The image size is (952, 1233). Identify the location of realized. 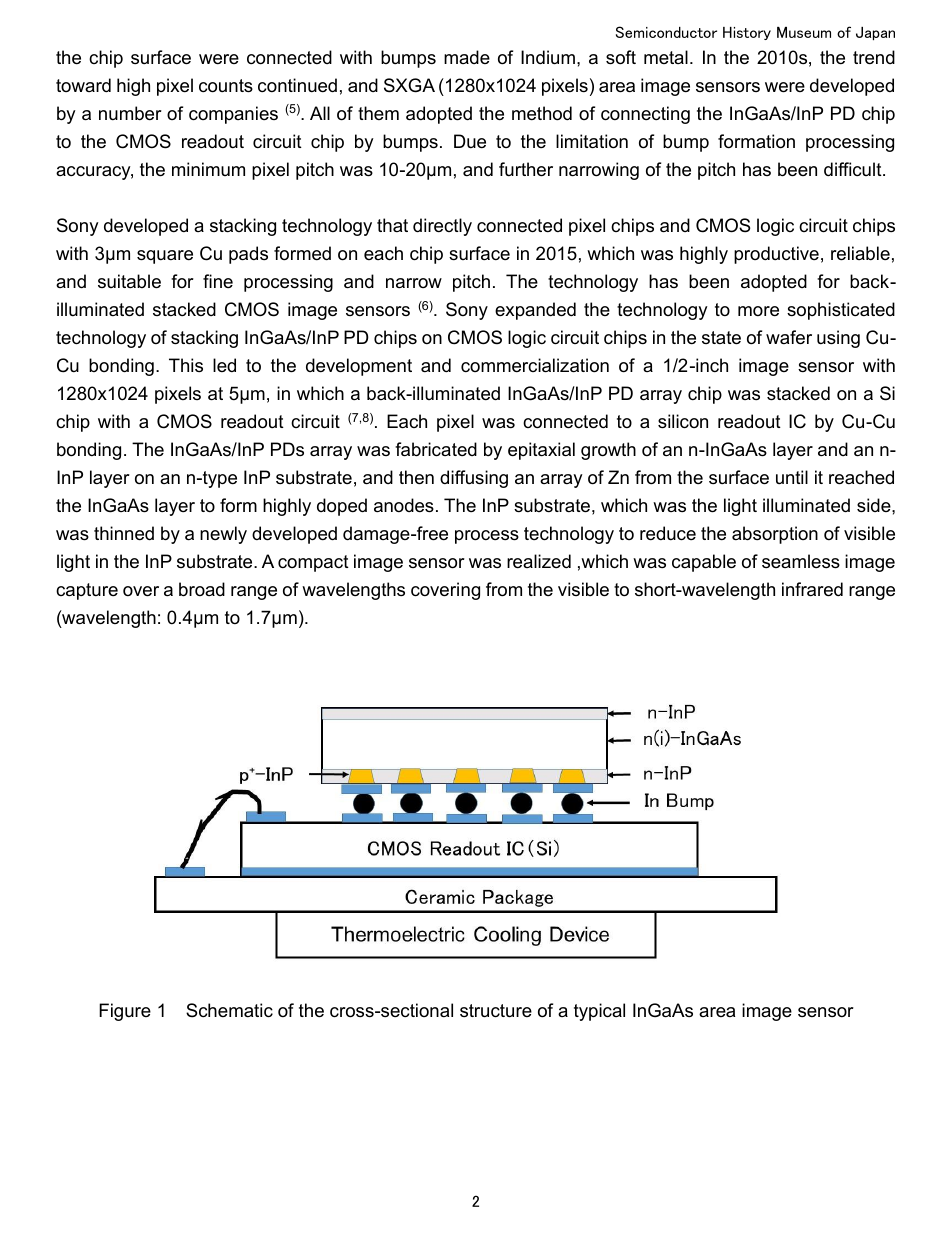
(539, 561).
